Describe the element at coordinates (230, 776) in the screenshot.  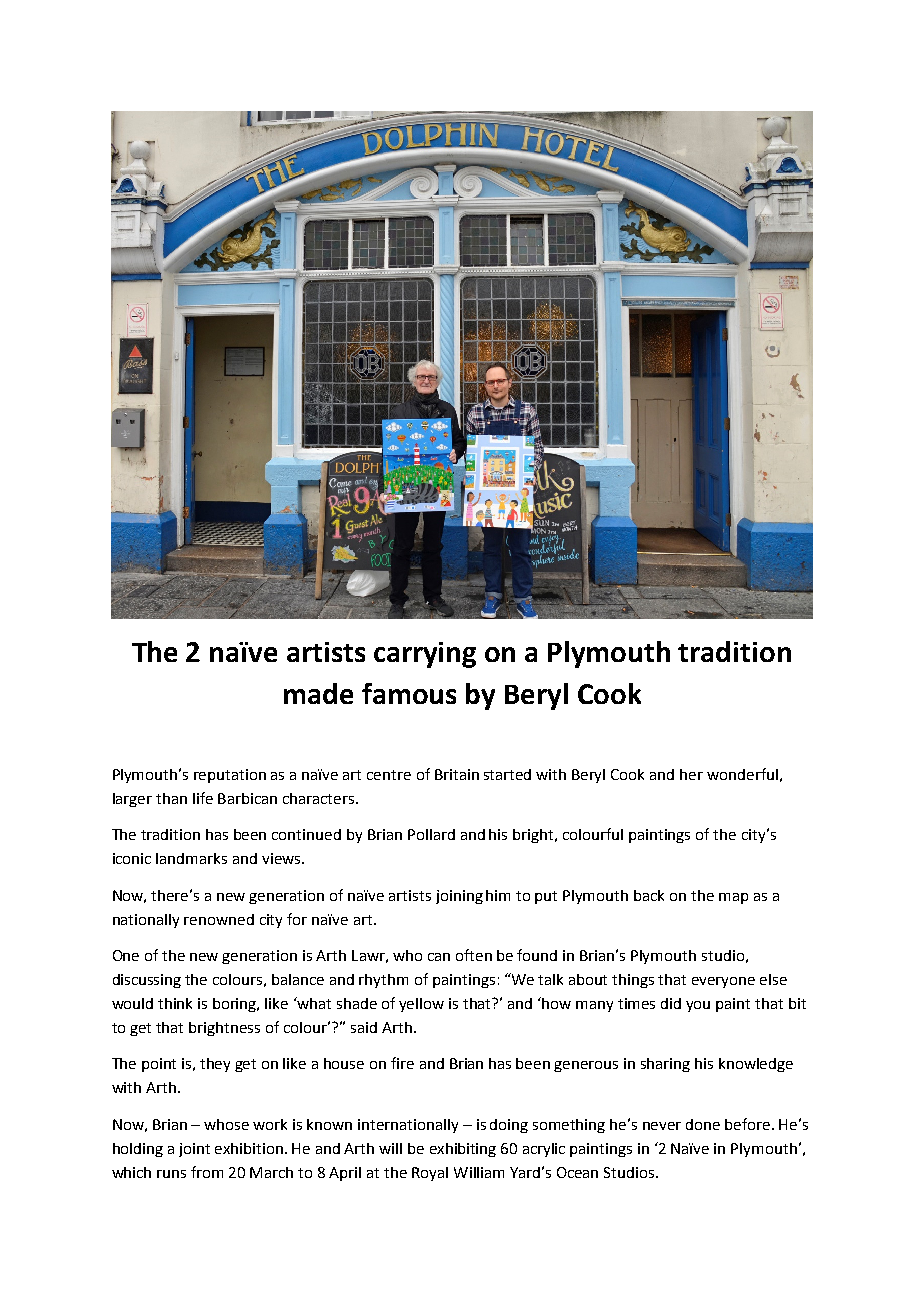
I see `reputation` at that location.
